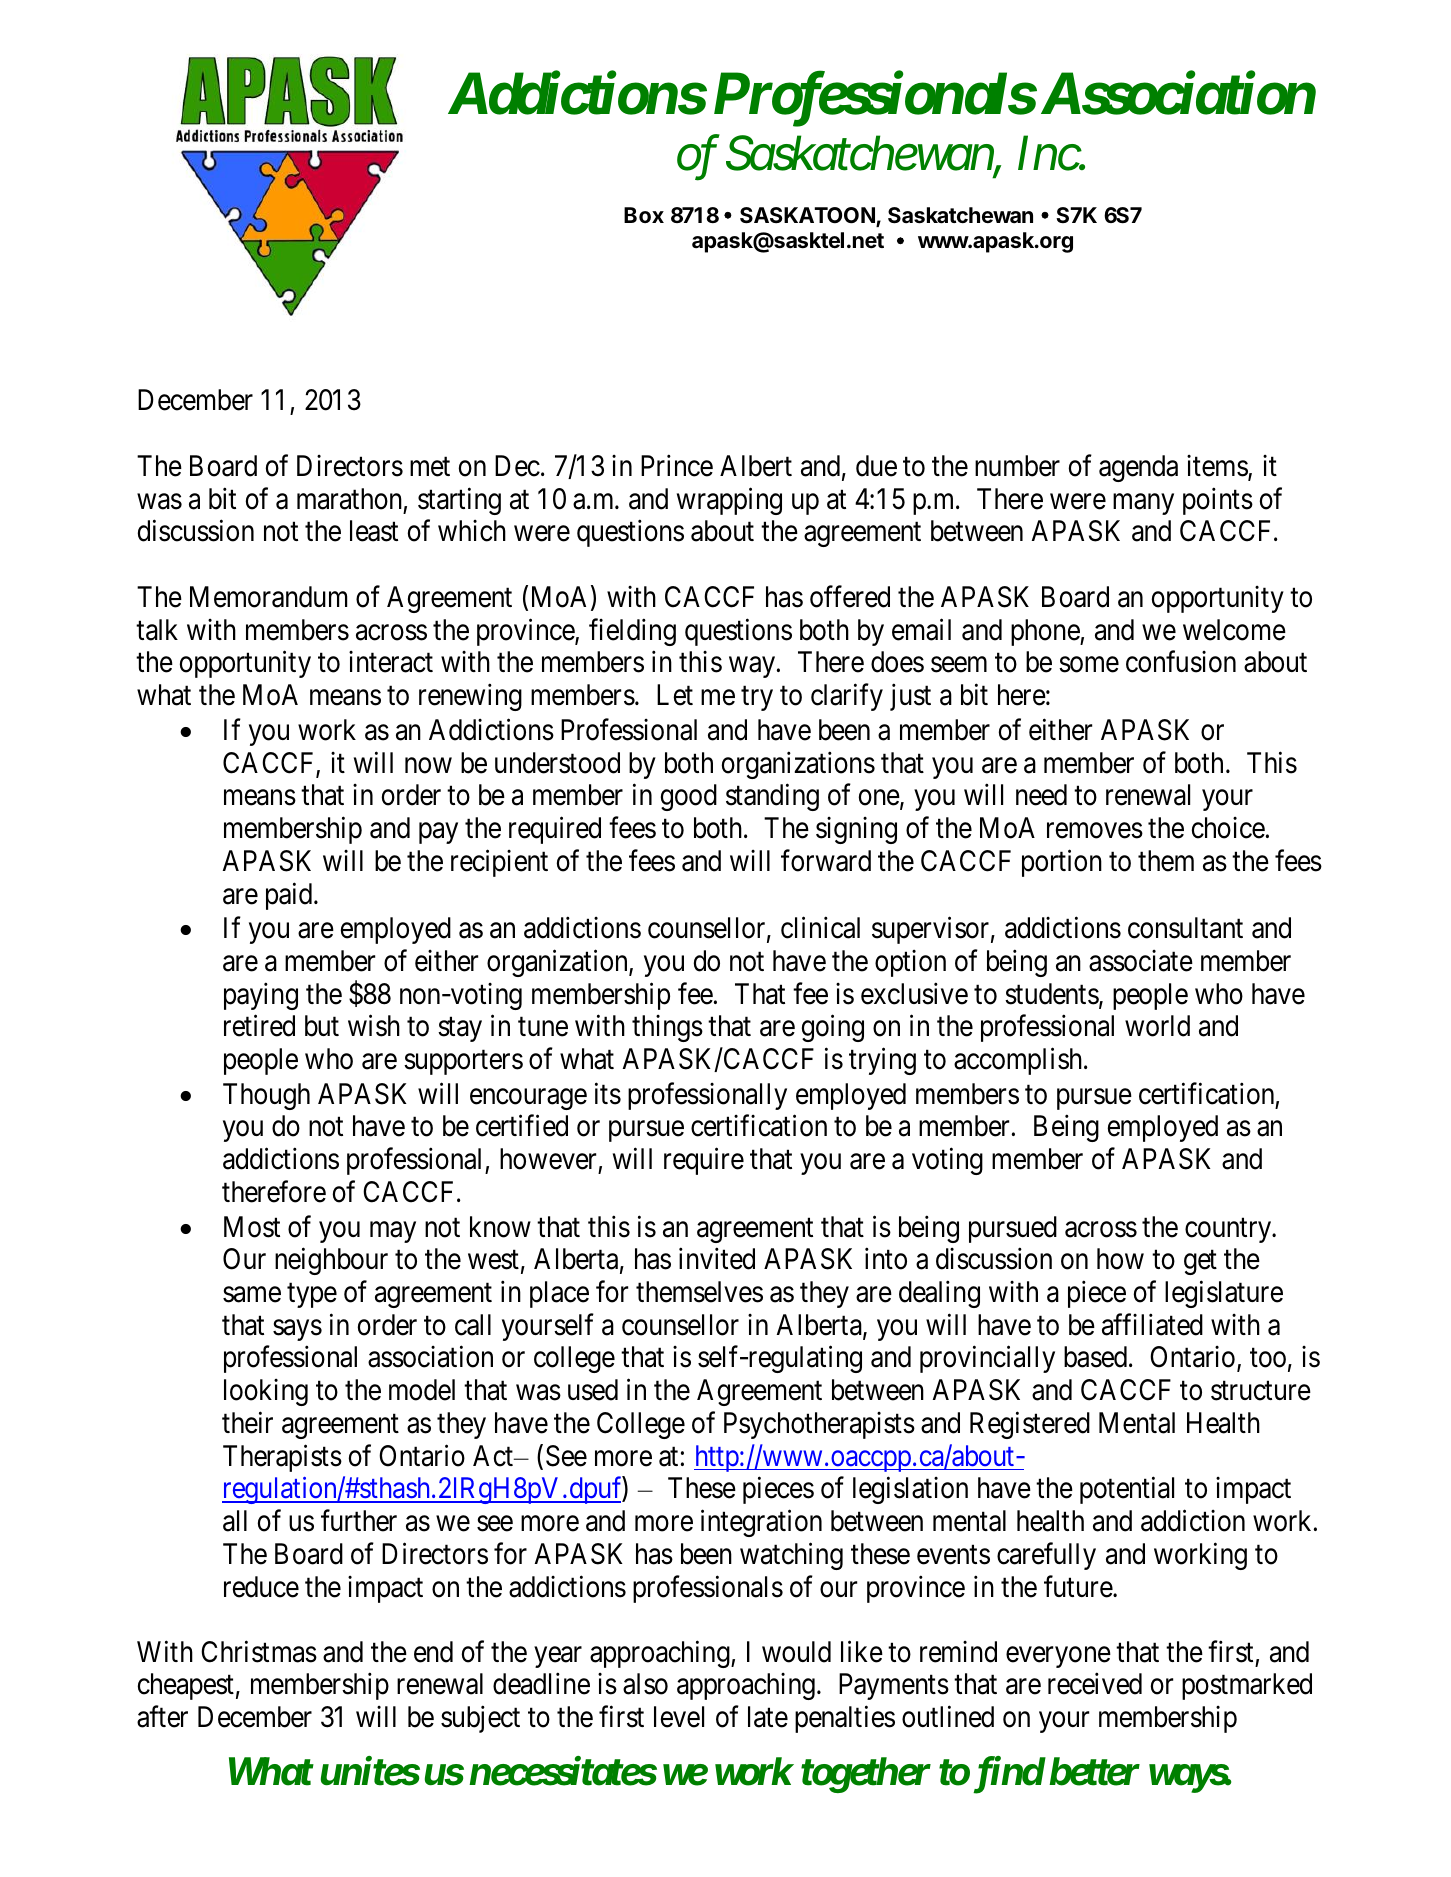 This page has height=1877, width=1451. Describe the element at coordinates (252, 1227) in the page. I see `Most` at that location.
